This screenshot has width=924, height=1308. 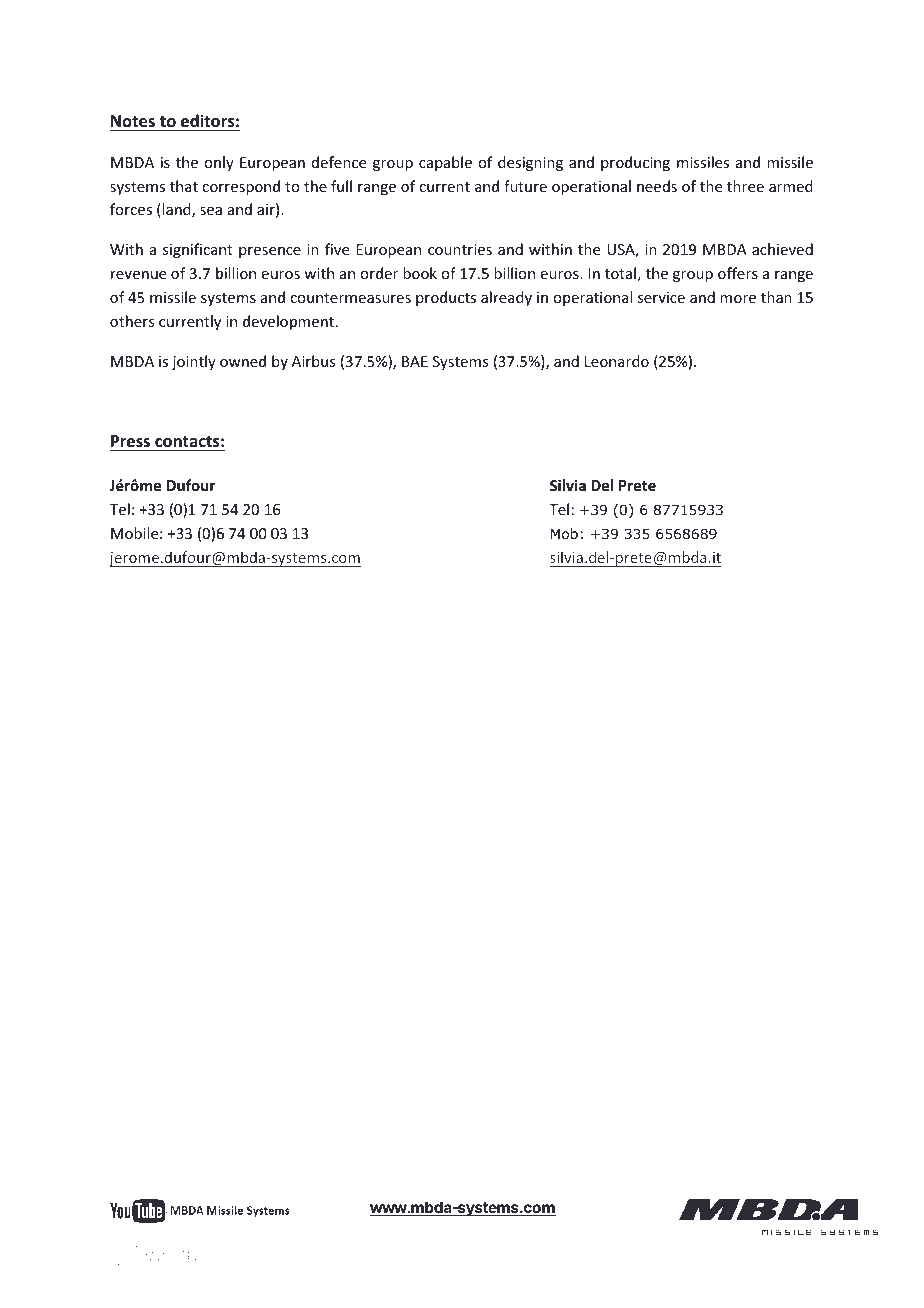 I want to click on countries, so click(x=460, y=249).
